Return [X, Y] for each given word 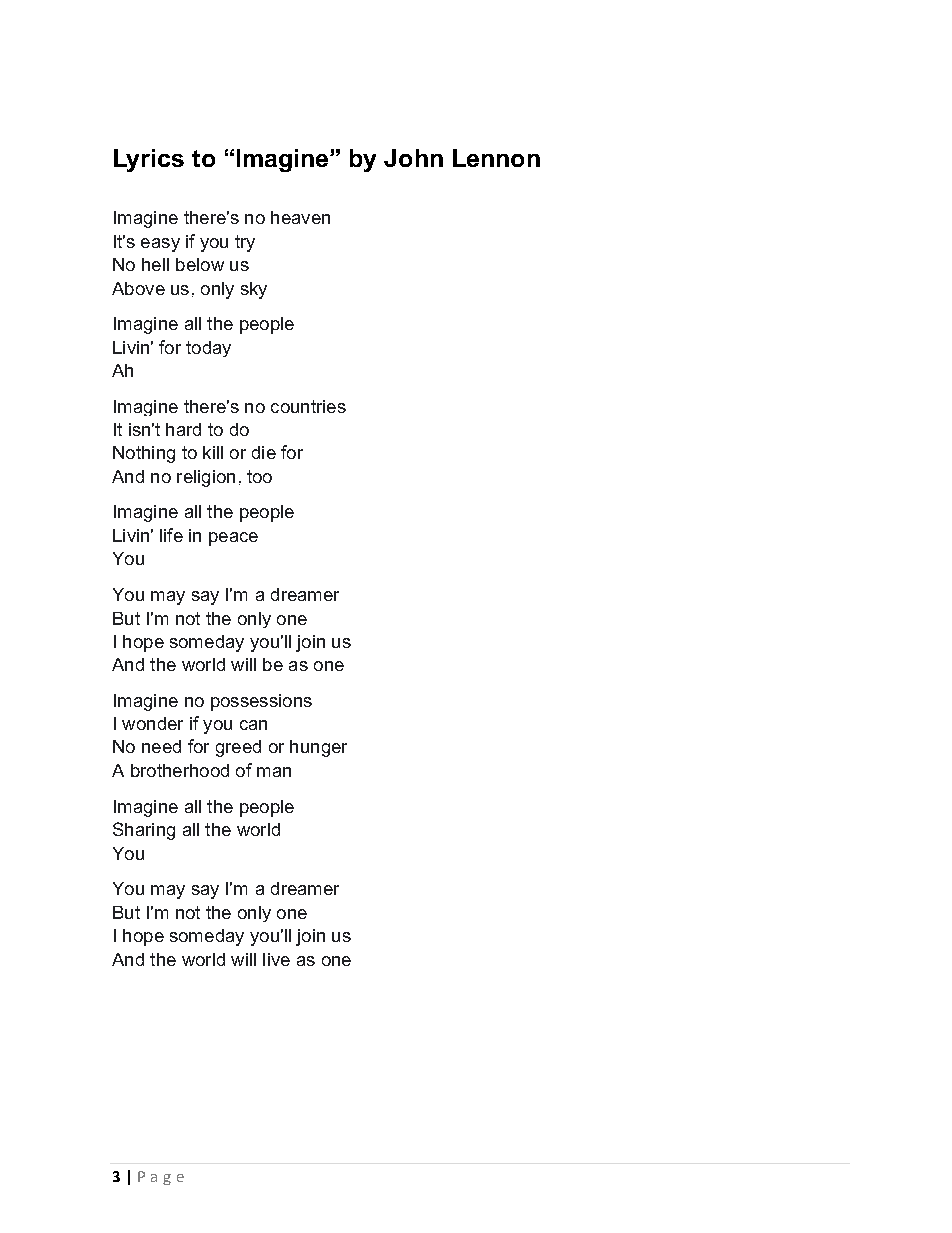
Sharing [144, 831]
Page [161, 1178]
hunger [318, 748]
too [259, 476]
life [171, 535]
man [274, 772]
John [413, 158]
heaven [300, 217]
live [276, 959]
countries [308, 406]
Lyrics [149, 160]
